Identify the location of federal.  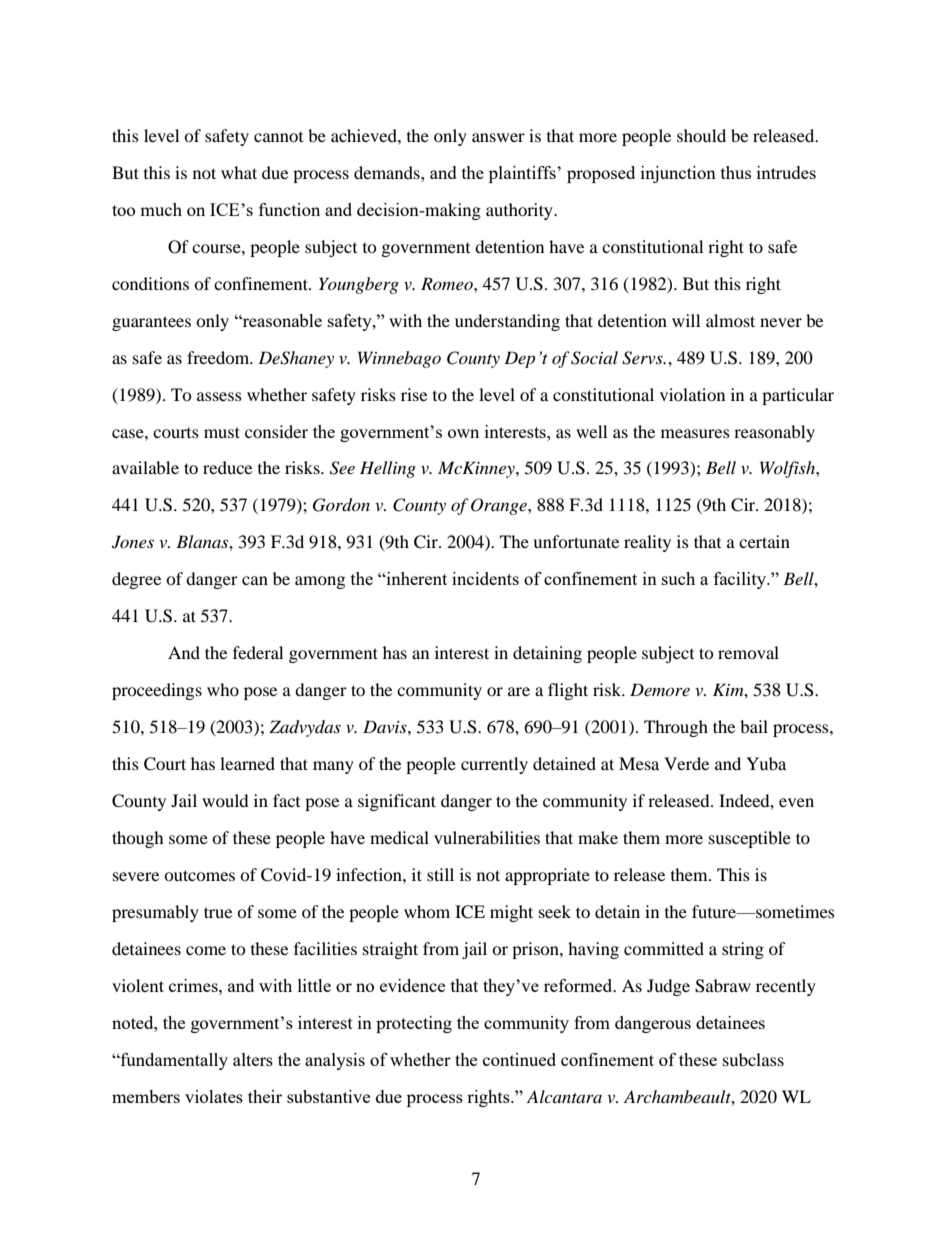
(258, 652).
